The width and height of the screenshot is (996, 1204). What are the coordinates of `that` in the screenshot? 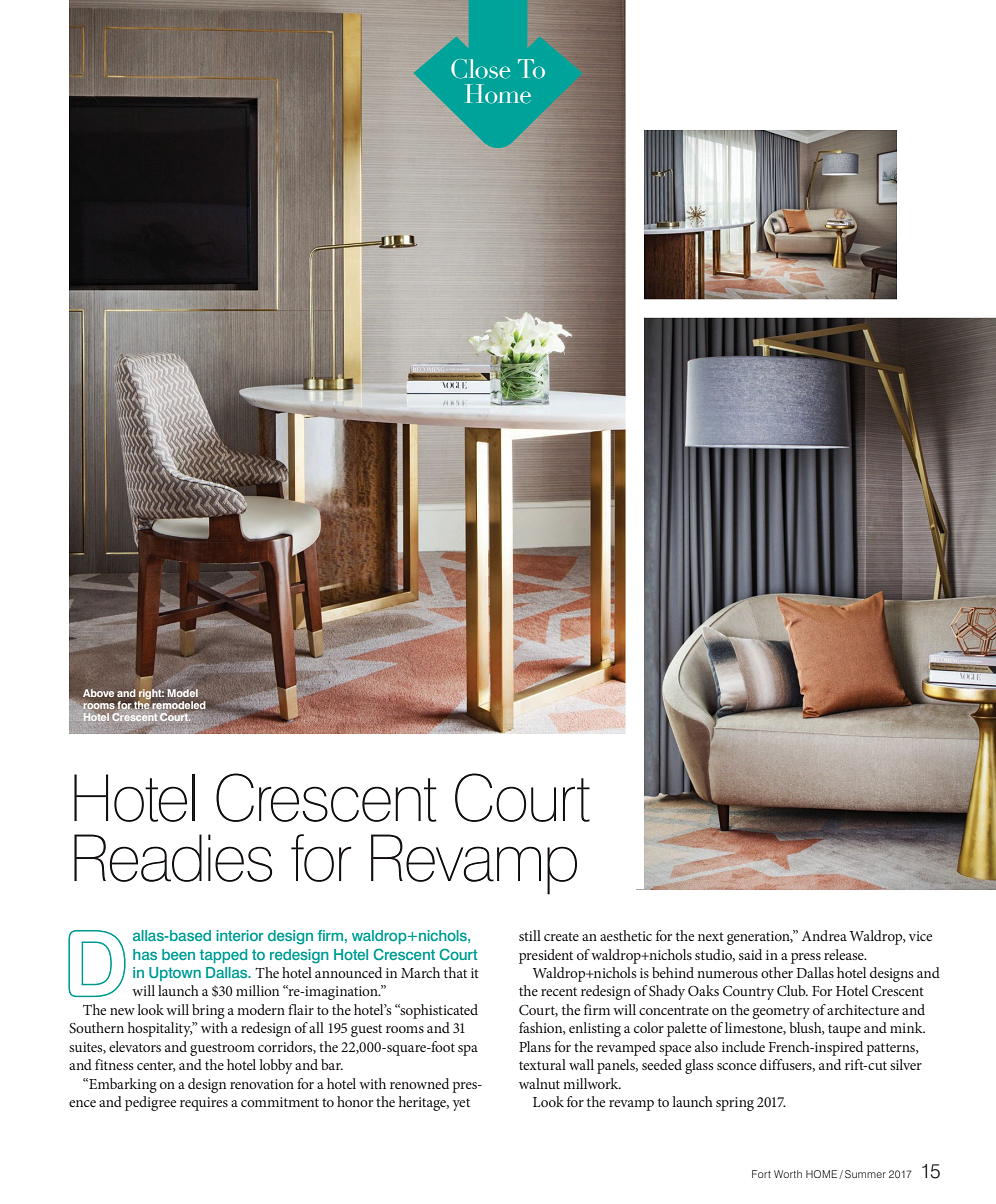 It's located at (455, 972).
